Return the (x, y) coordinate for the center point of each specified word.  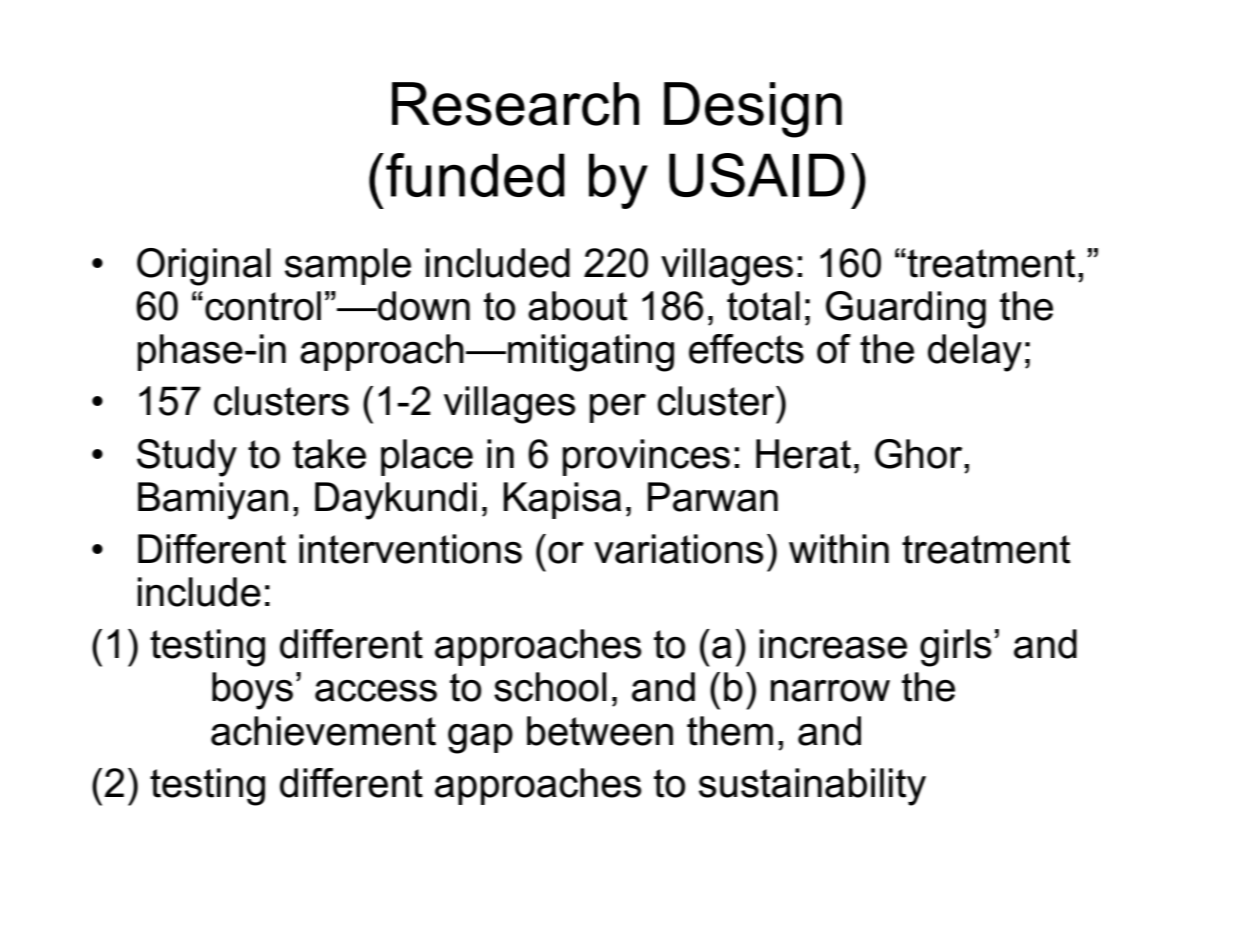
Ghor (920, 454)
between (600, 731)
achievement (323, 731)
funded (475, 175)
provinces (646, 457)
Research (515, 104)
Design (753, 110)
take (329, 454)
